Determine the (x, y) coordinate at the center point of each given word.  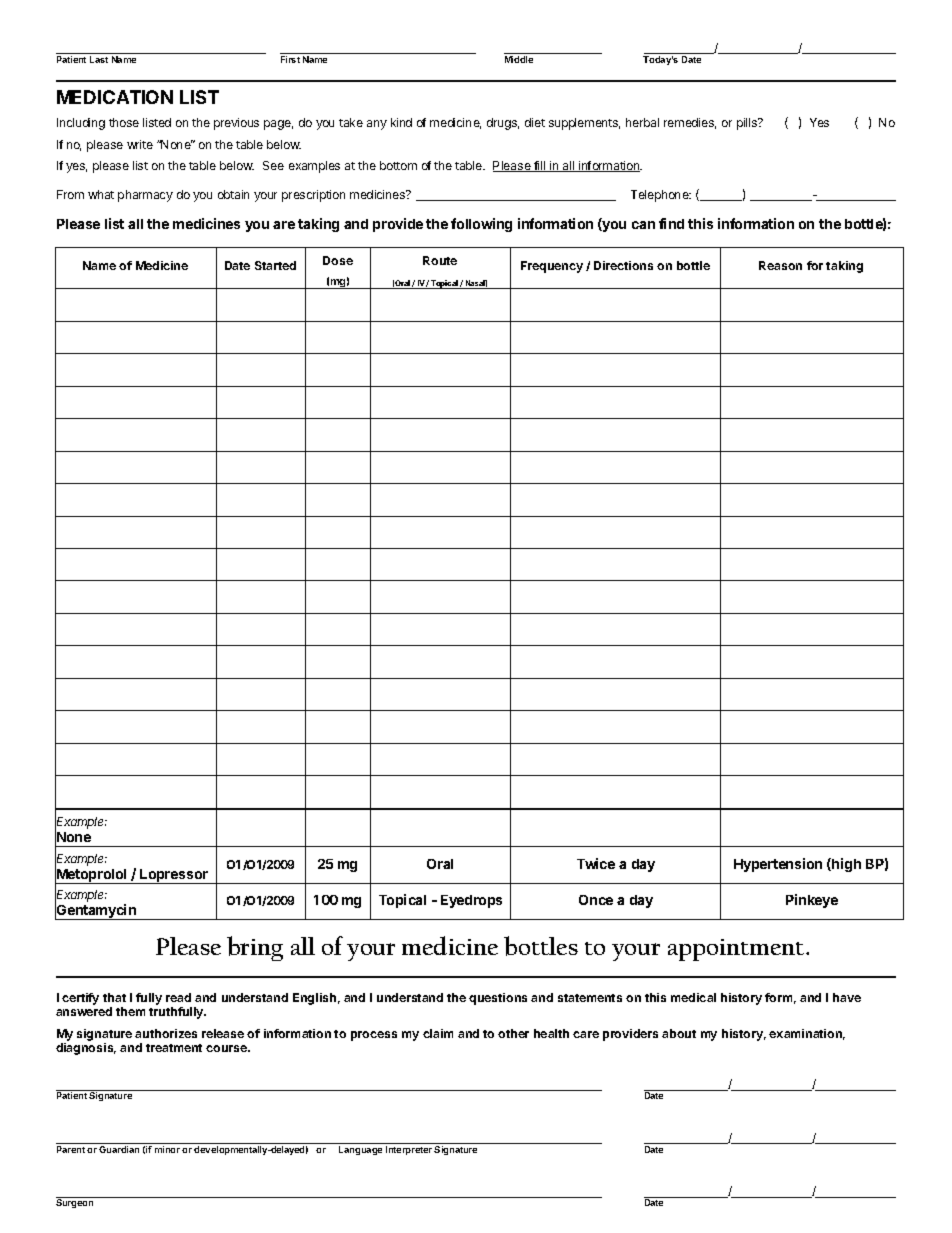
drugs (503, 124)
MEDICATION (115, 97)
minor (167, 1149)
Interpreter (409, 1150)
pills (748, 124)
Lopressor (174, 876)
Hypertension (778, 865)
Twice (596, 863)
